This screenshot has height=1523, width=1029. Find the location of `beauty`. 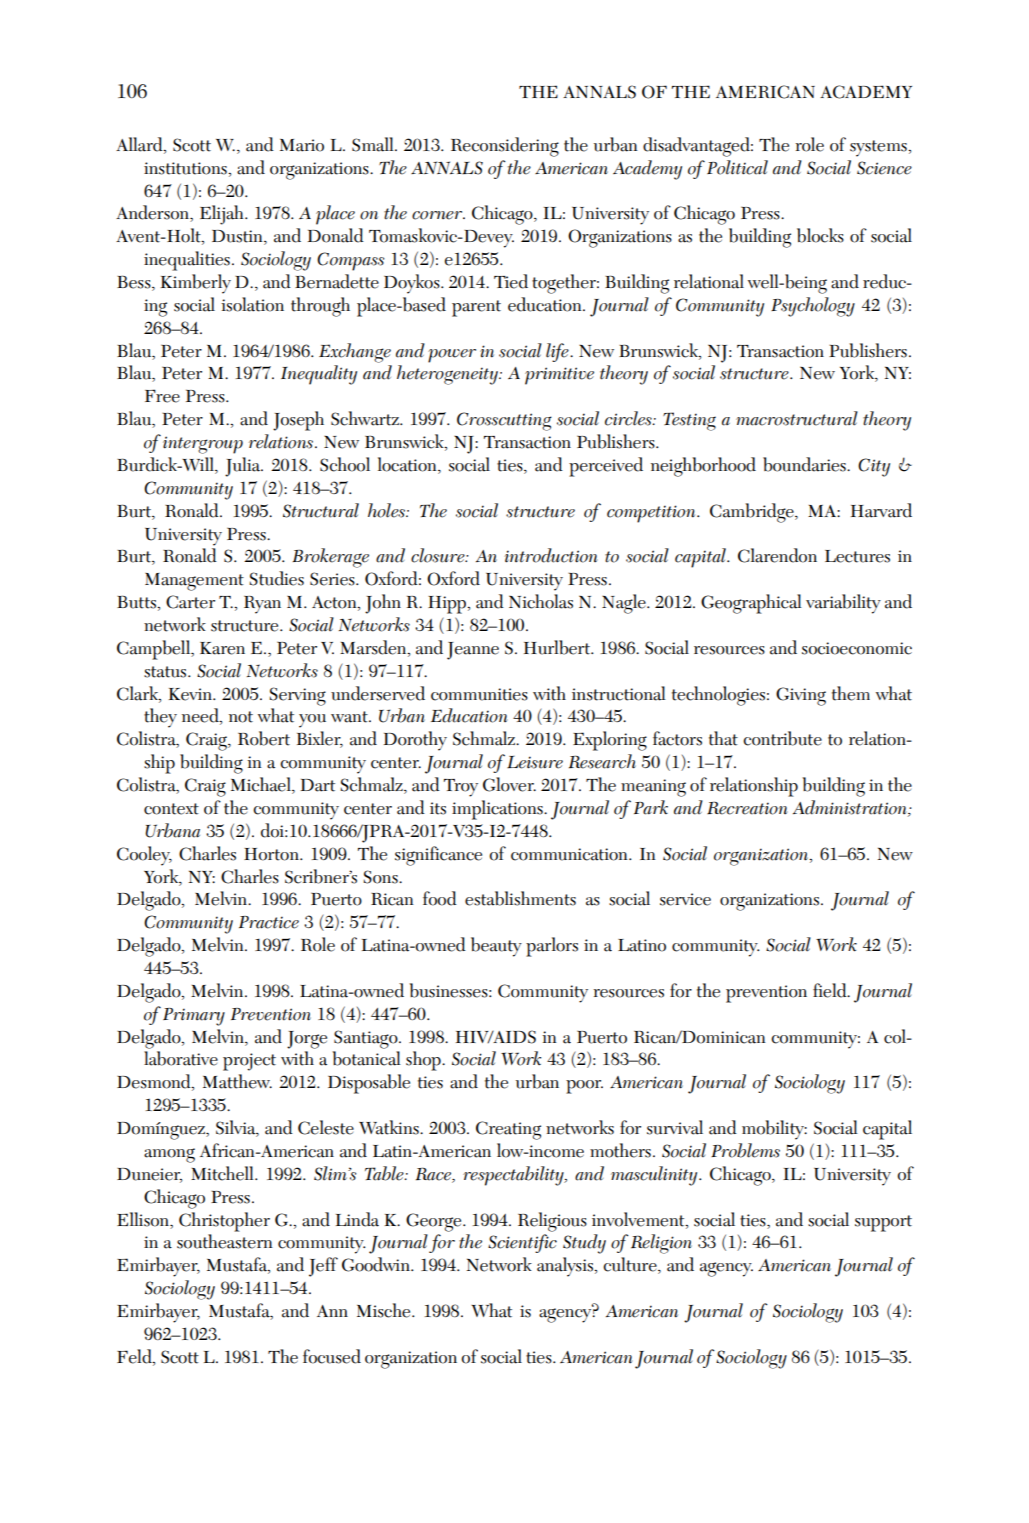

beauty is located at coordinates (496, 947).
